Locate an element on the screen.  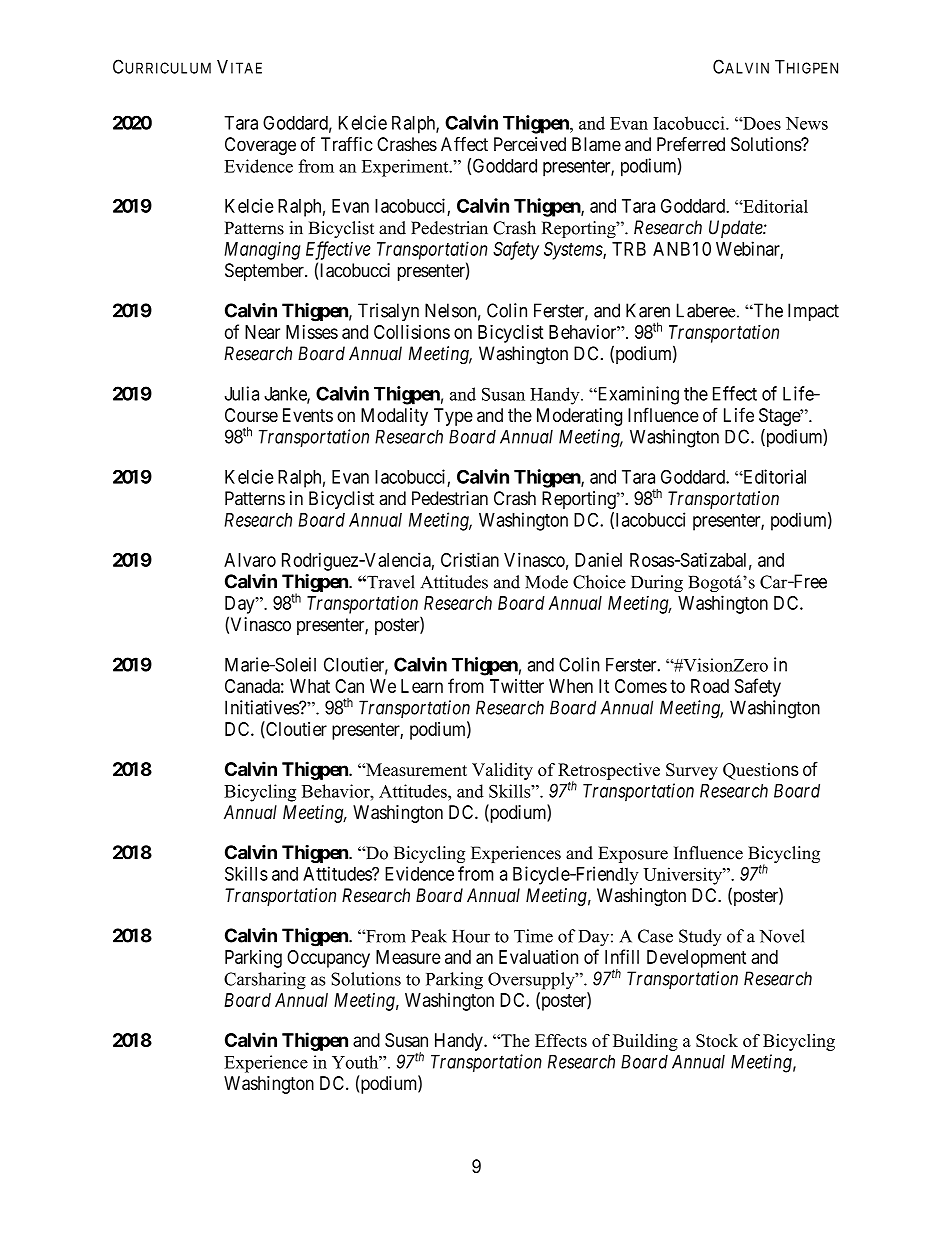
Stock is located at coordinates (717, 1040).
